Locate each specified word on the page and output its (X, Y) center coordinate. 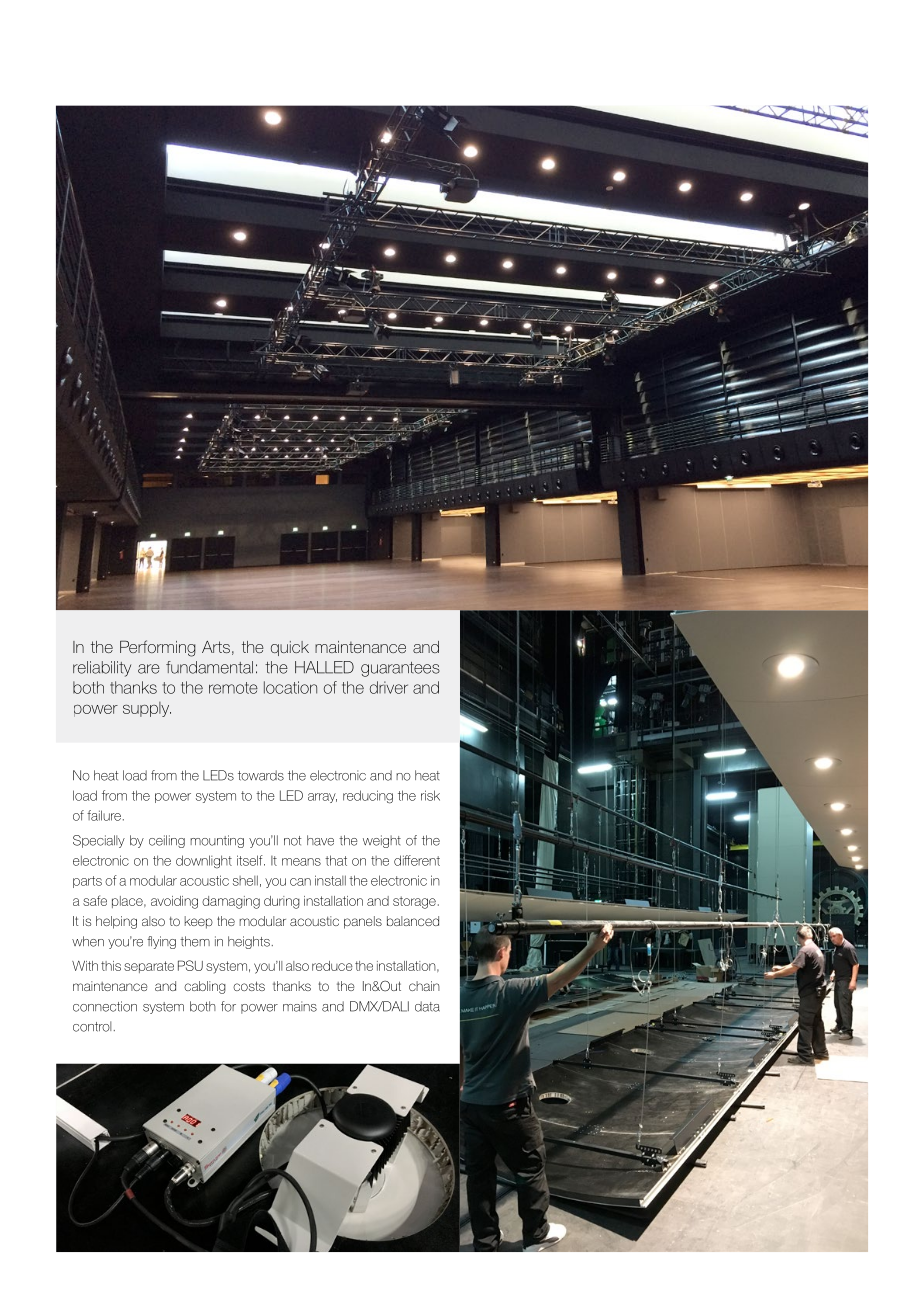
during (282, 902)
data (427, 1006)
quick (290, 648)
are (149, 669)
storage (414, 902)
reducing (368, 797)
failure (104, 815)
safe (95, 900)
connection (105, 1006)
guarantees (400, 669)
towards (261, 775)
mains (300, 1006)
